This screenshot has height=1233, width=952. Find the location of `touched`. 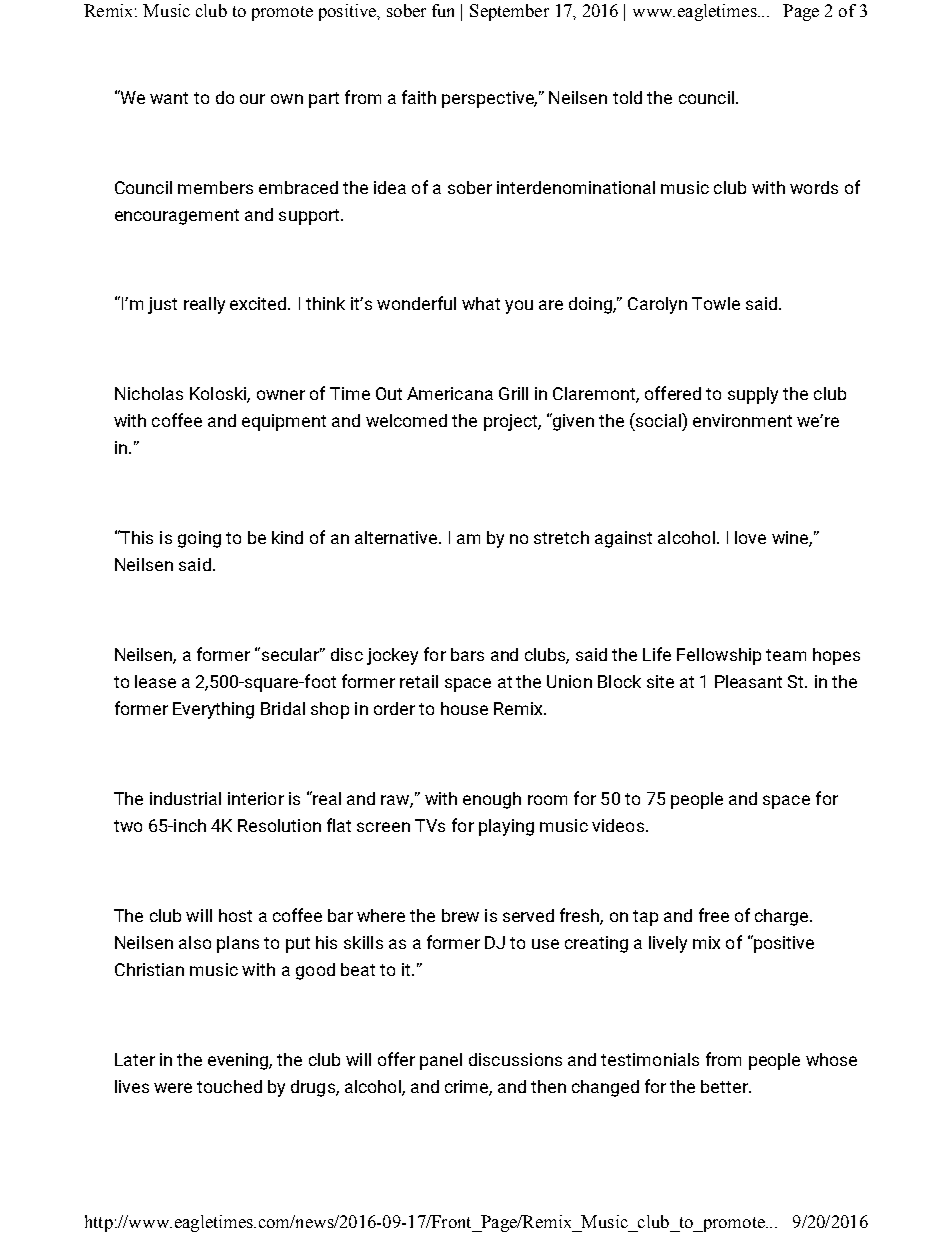

touched is located at coordinates (229, 1086).
